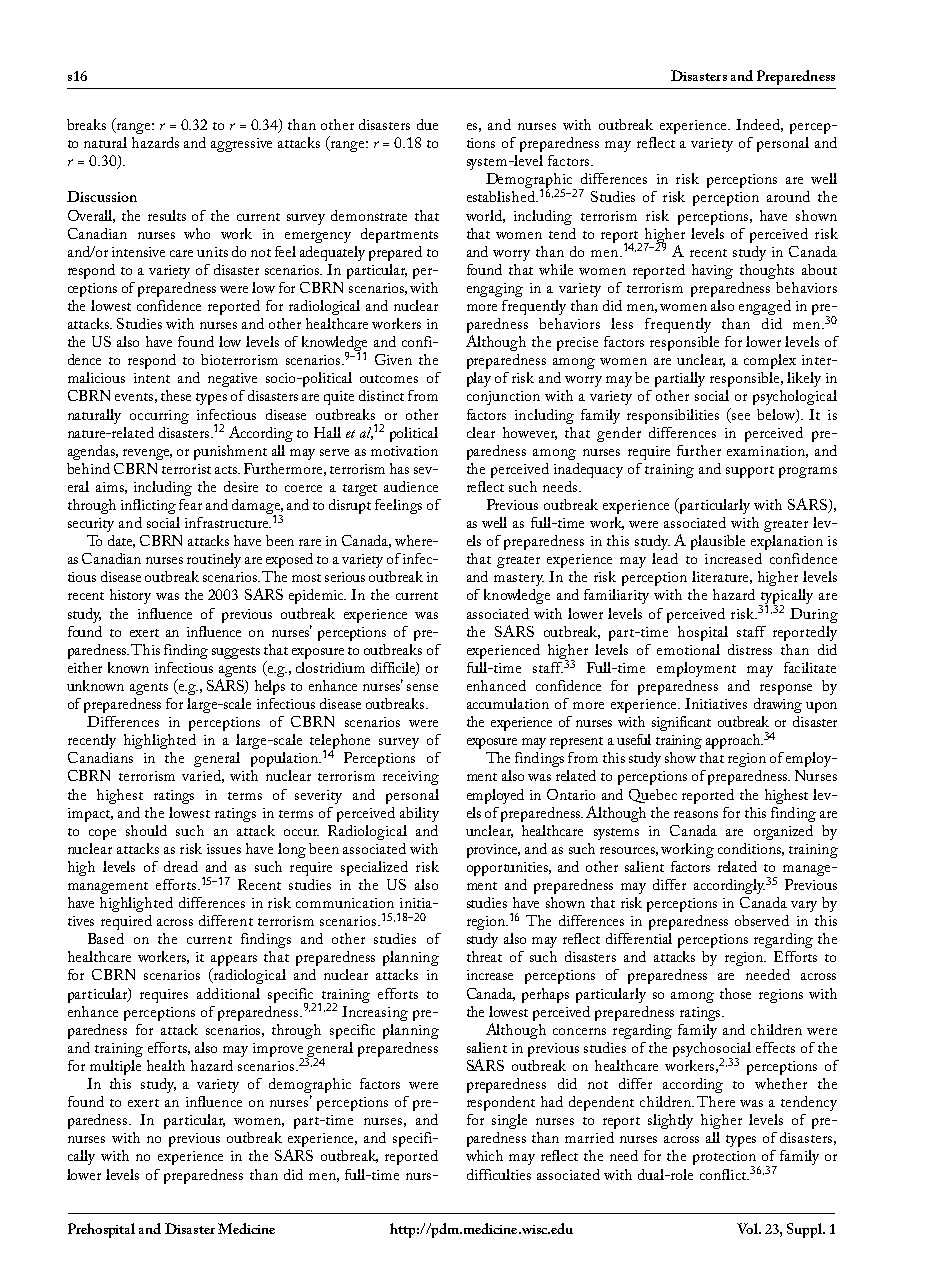 This screenshot has height=1288, width=932. Describe the element at coordinates (750, 649) in the screenshot. I see `distress` at that location.
